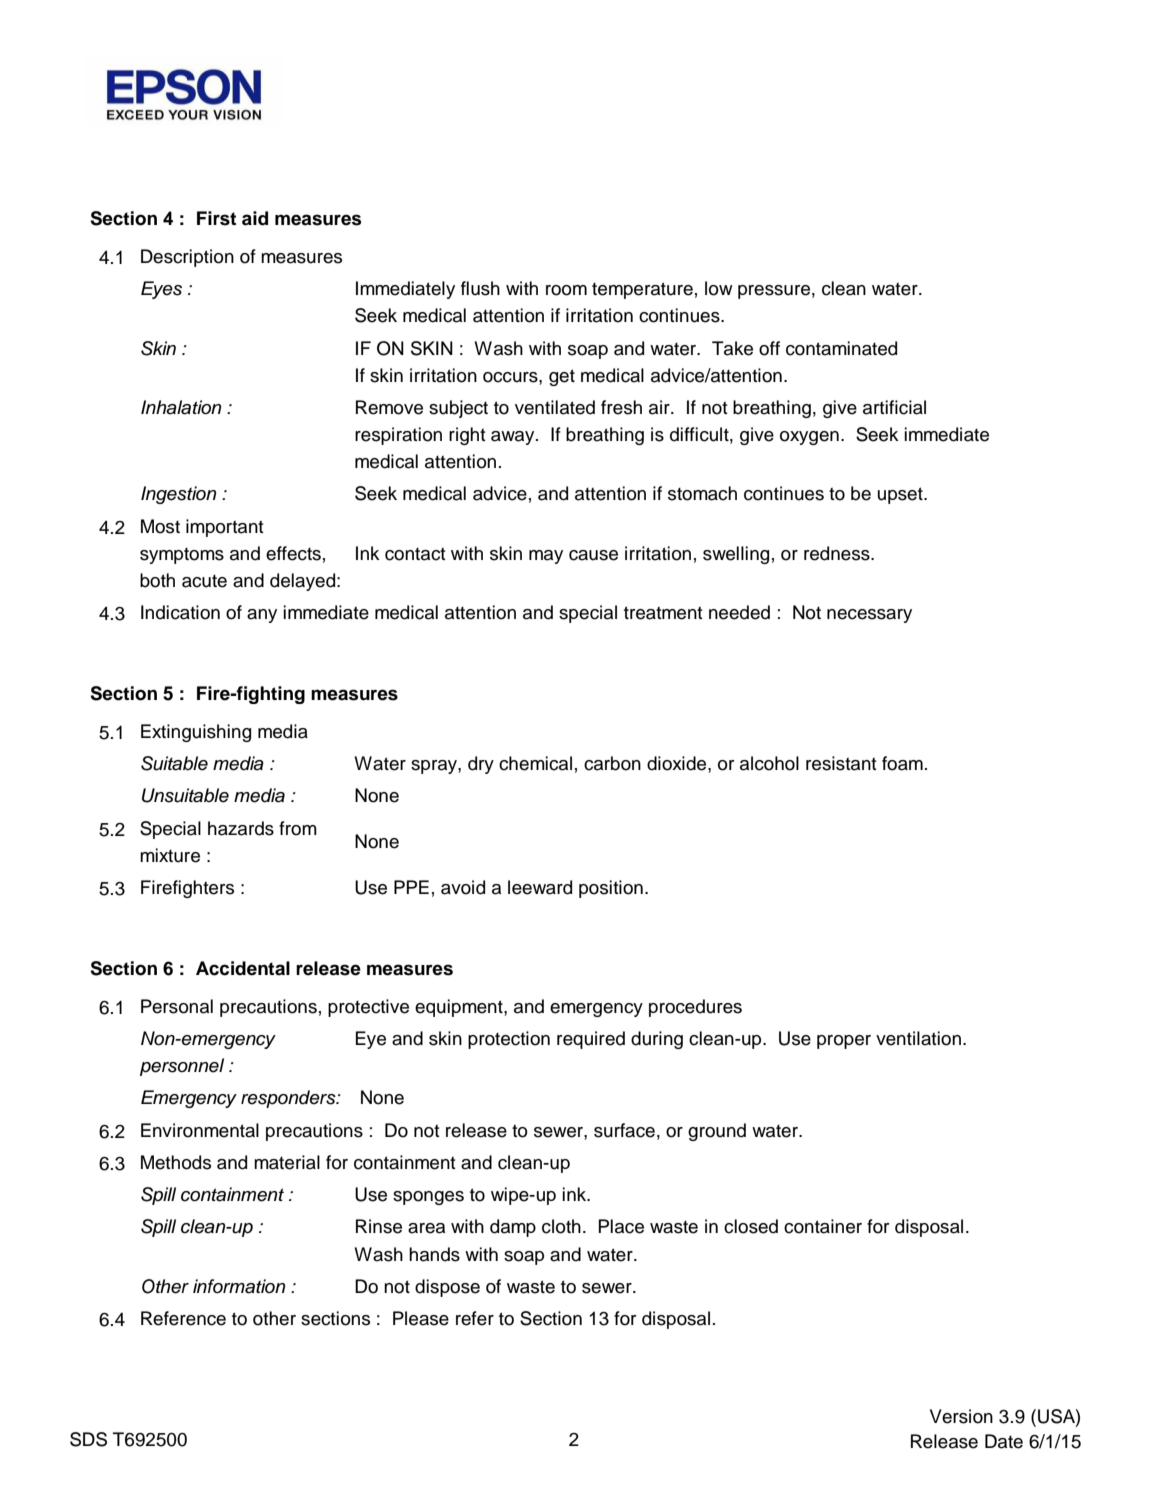 Image resolution: width=1149 pixels, height=1487 pixels. I want to click on room, so click(566, 290).
